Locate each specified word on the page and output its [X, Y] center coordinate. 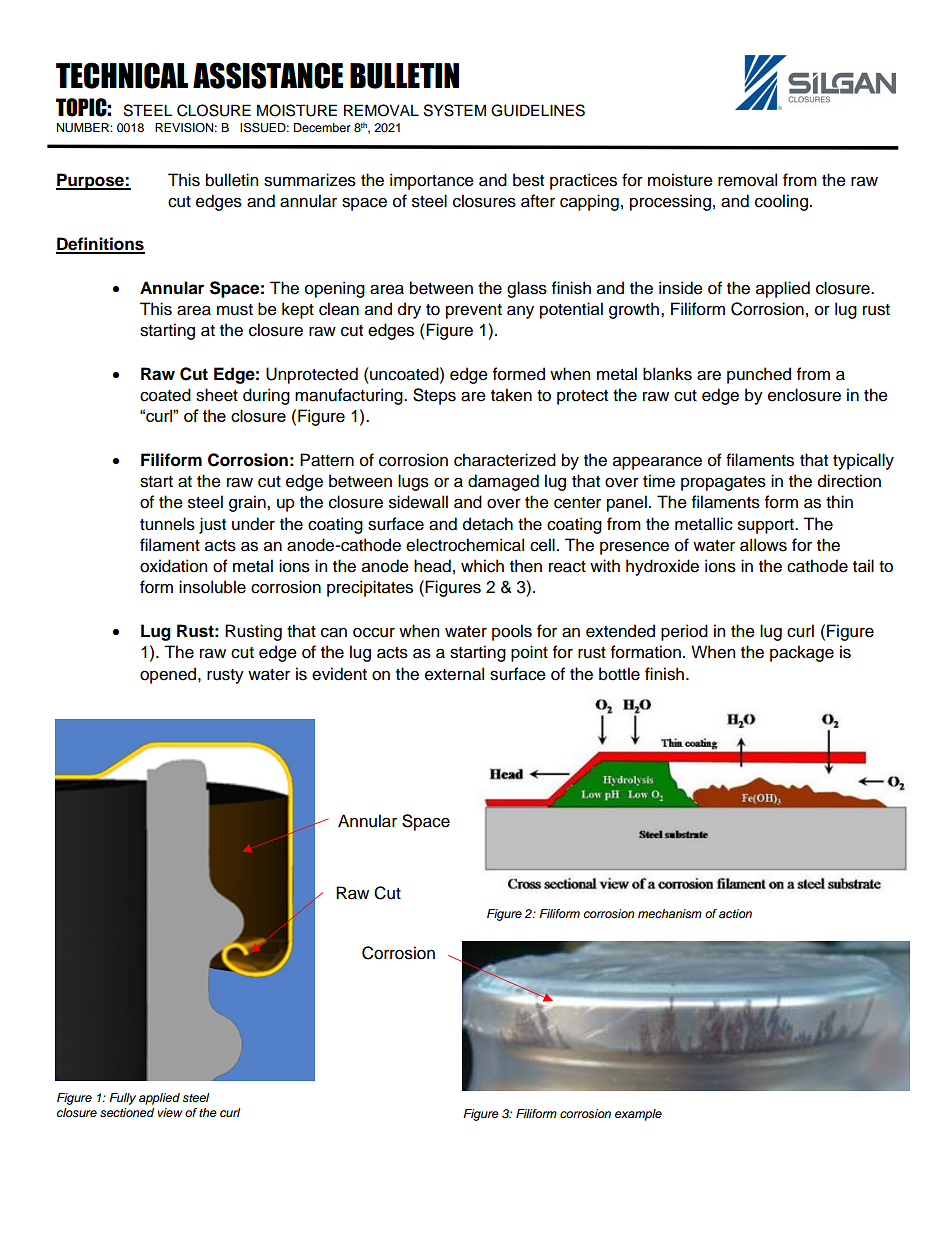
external [454, 674]
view [170, 1112]
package [802, 653]
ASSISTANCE [268, 75]
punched [759, 375]
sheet [217, 395]
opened [169, 675]
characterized [505, 460]
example [638, 1115]
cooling [781, 202]
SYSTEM [455, 110]
